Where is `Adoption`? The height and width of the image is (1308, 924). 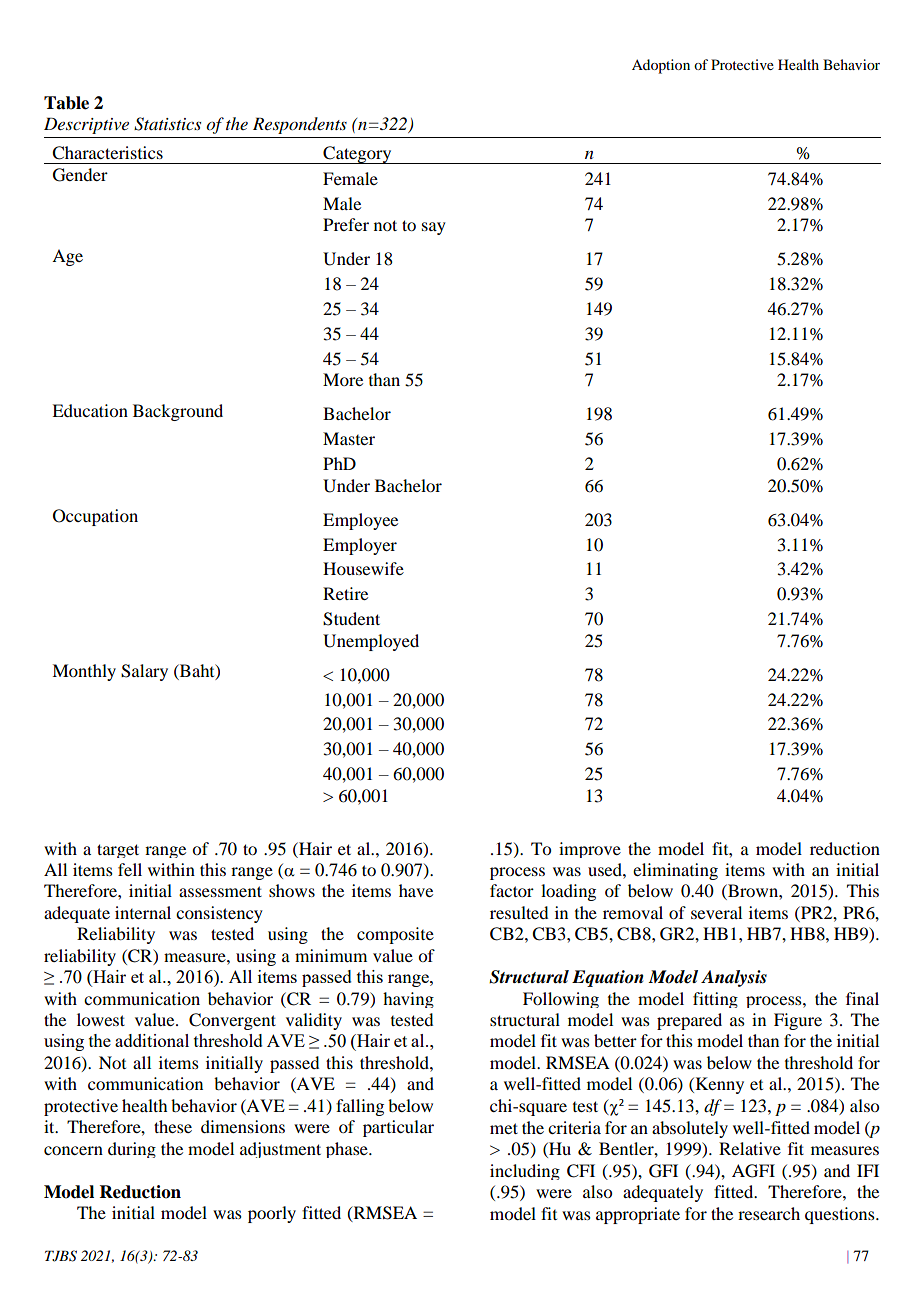 Adoption is located at coordinates (661, 66).
